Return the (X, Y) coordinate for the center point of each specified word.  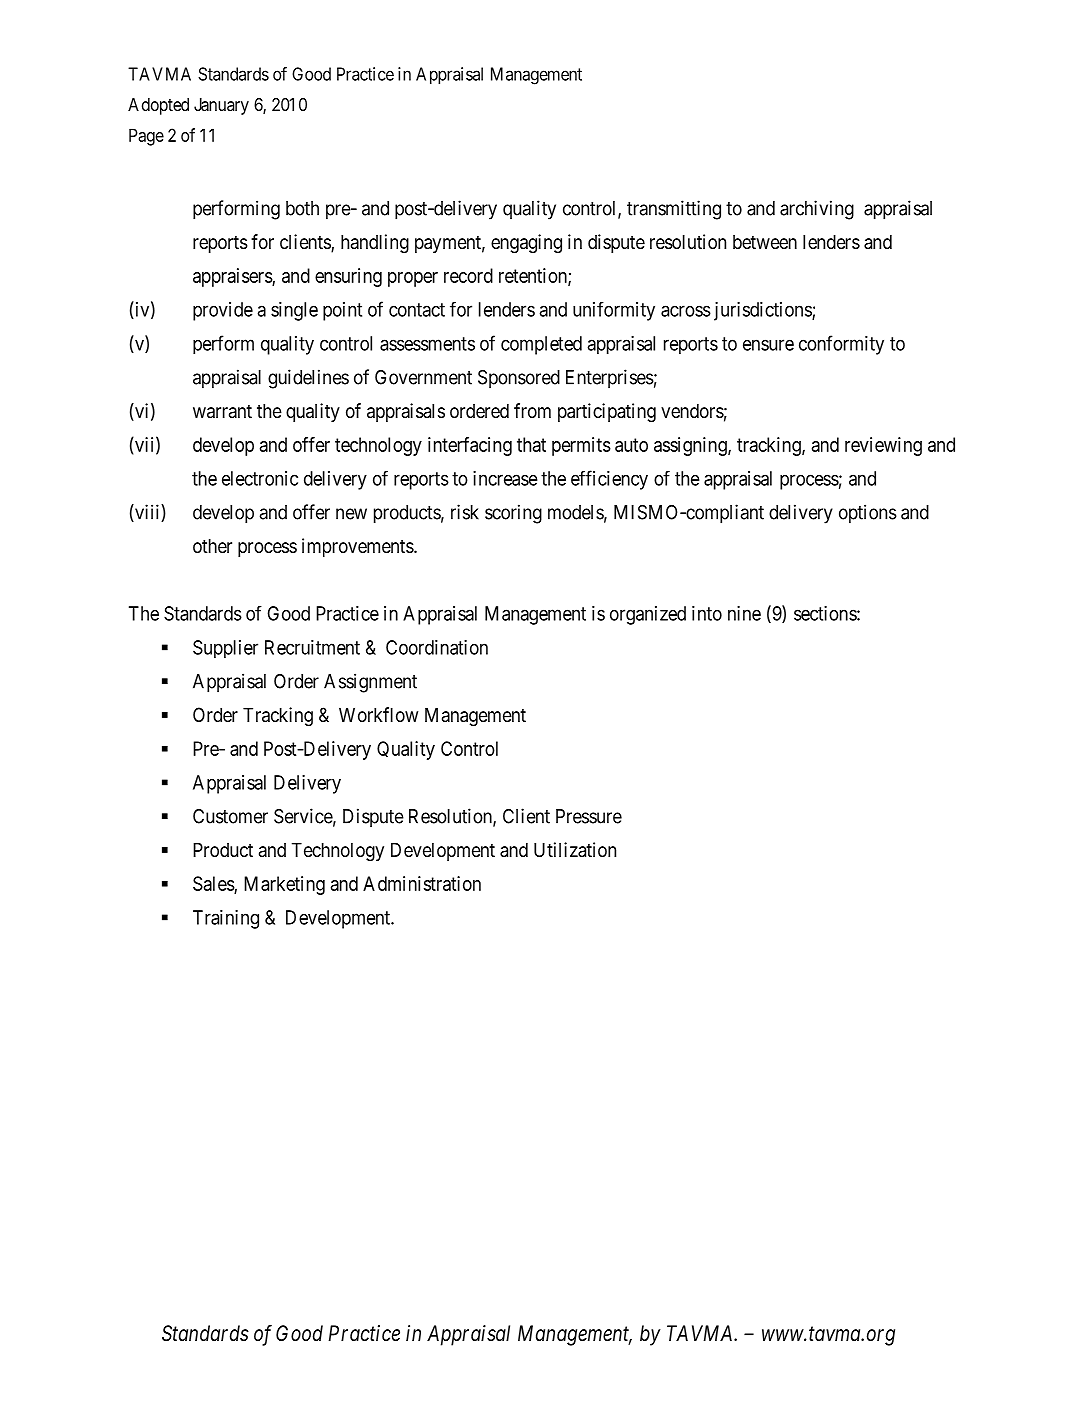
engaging (526, 243)
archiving (817, 210)
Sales (214, 885)
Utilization (575, 850)
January (221, 106)
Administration (422, 883)
